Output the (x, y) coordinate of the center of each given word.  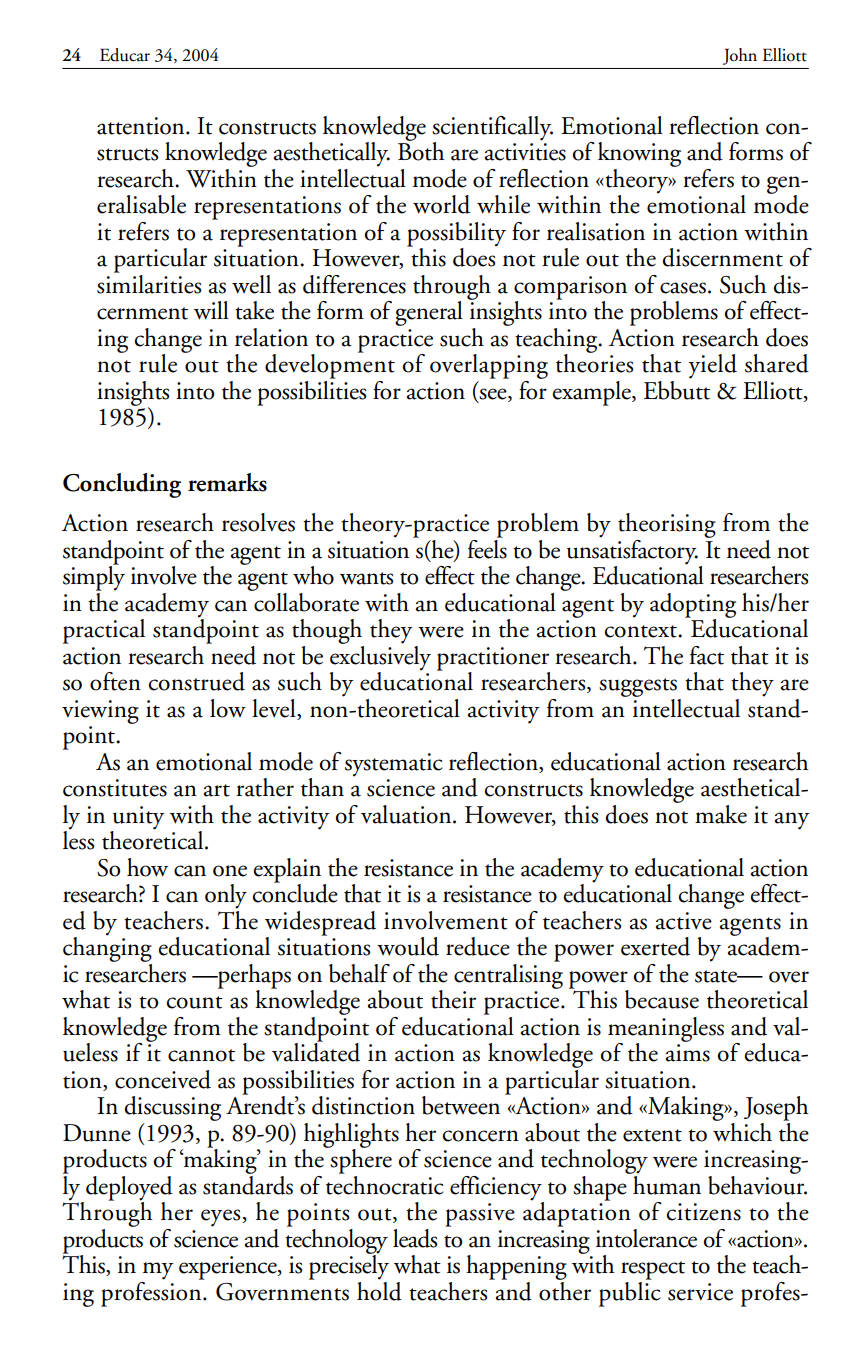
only (226, 896)
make (721, 814)
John (740, 56)
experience (229, 1268)
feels (487, 548)
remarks (227, 482)
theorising (667, 525)
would (408, 946)
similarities (149, 283)
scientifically (492, 128)
